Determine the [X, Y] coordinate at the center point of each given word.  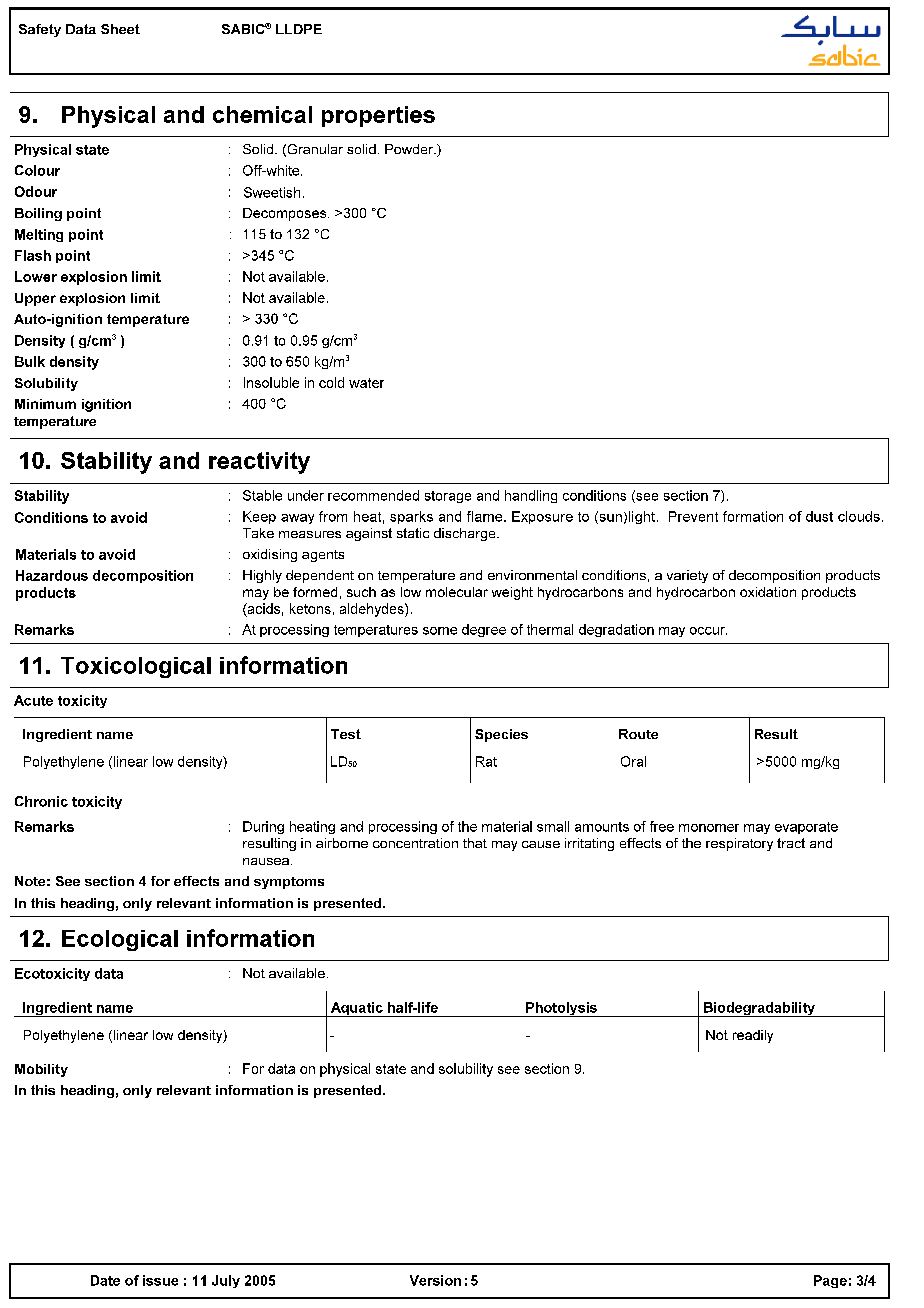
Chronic [41, 801]
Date [105, 1280]
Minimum [45, 404]
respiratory [739, 844]
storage [448, 497]
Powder [410, 149]
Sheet [120, 29]
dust [819, 516]
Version [435, 1280]
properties [378, 116]
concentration [415, 843]
